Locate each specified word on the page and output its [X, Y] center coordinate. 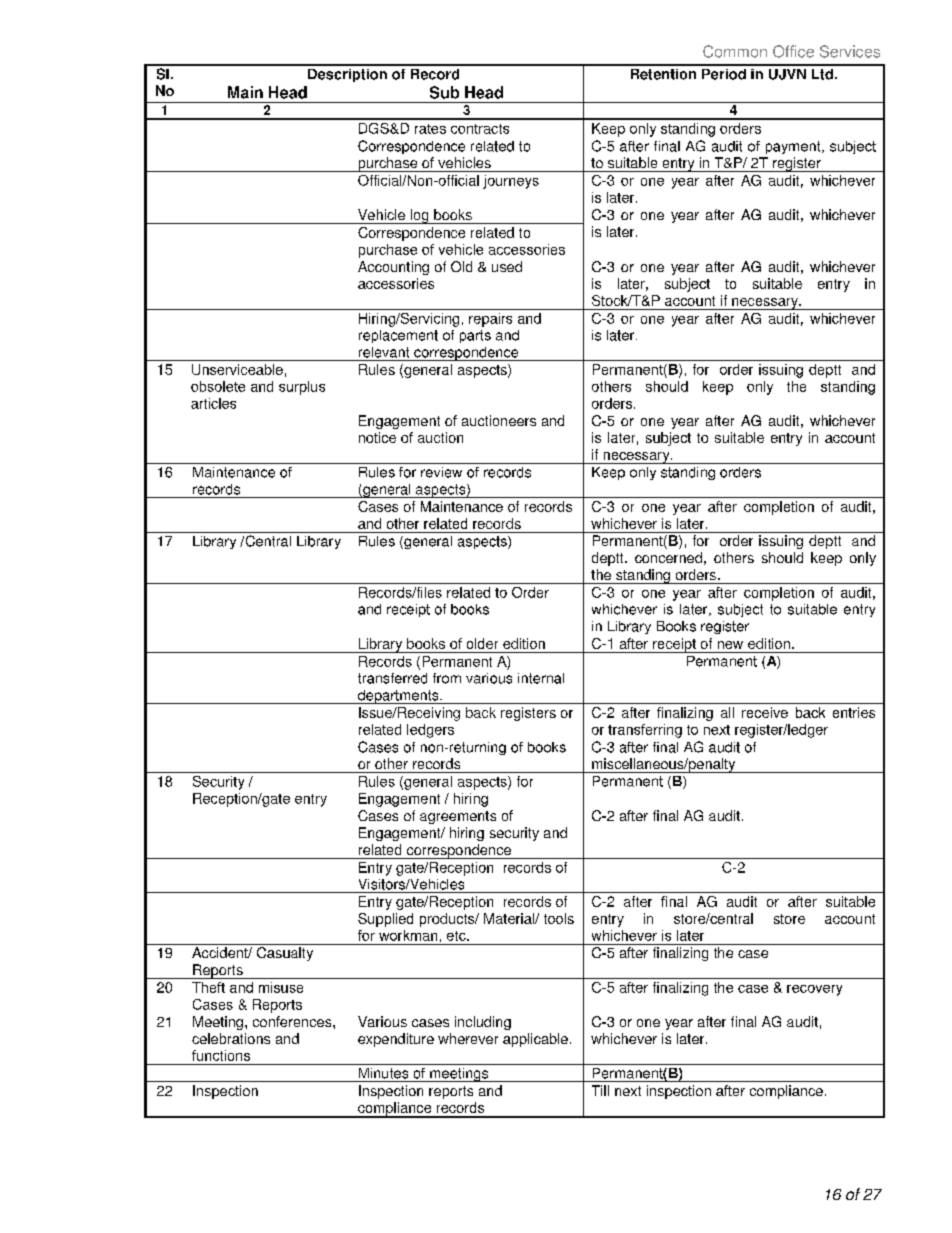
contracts [480, 129]
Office [793, 51]
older [482, 643]
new [730, 645]
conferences [293, 1021]
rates [430, 129]
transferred [392, 678]
